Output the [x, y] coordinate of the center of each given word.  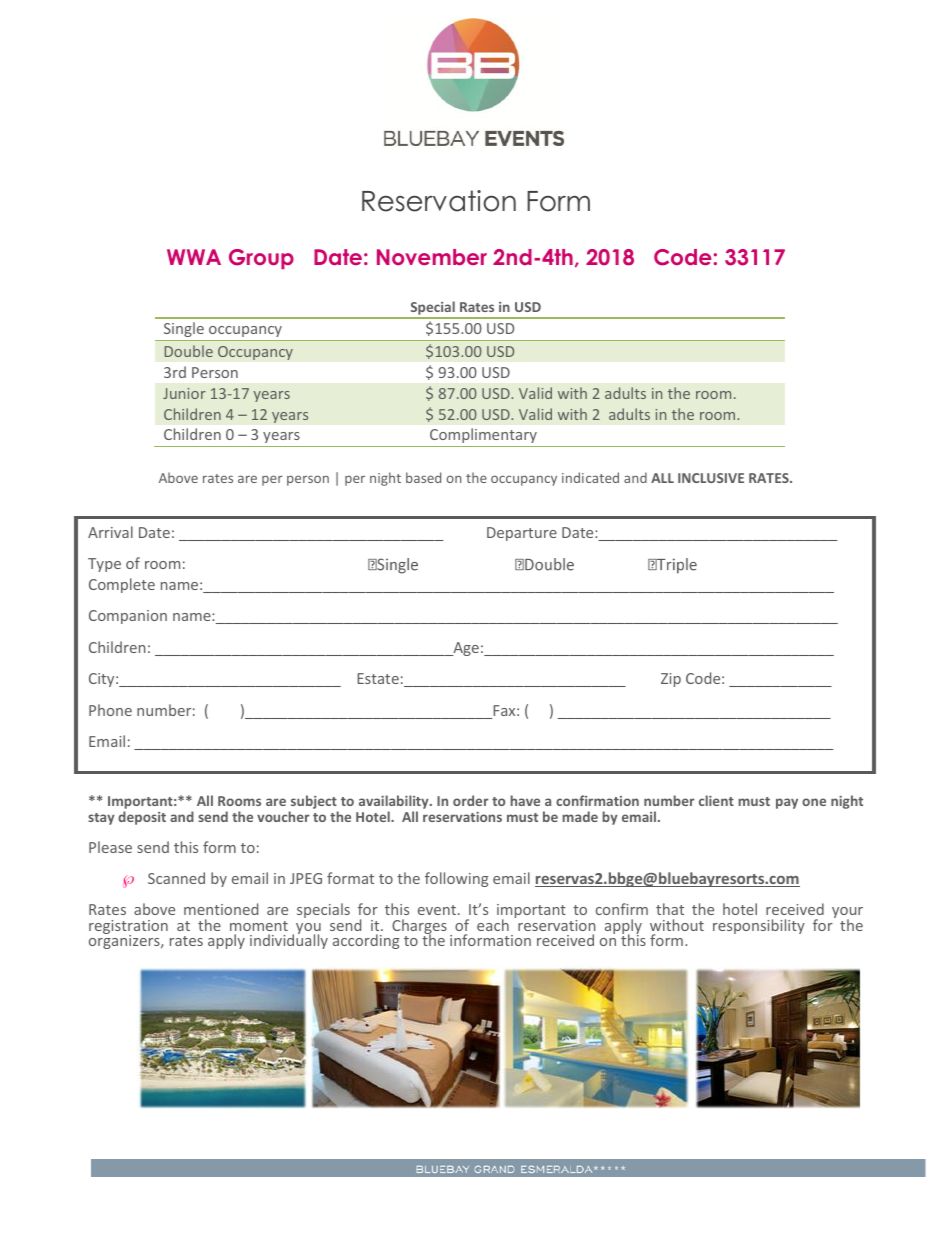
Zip [671, 680]
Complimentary [483, 435]
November [432, 257]
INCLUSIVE [711, 478]
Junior [184, 393]
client [716, 800]
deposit [142, 818]
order [470, 800]
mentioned [221, 909]
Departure [522, 534]
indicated [590, 477]
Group [261, 259]
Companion [128, 617]
